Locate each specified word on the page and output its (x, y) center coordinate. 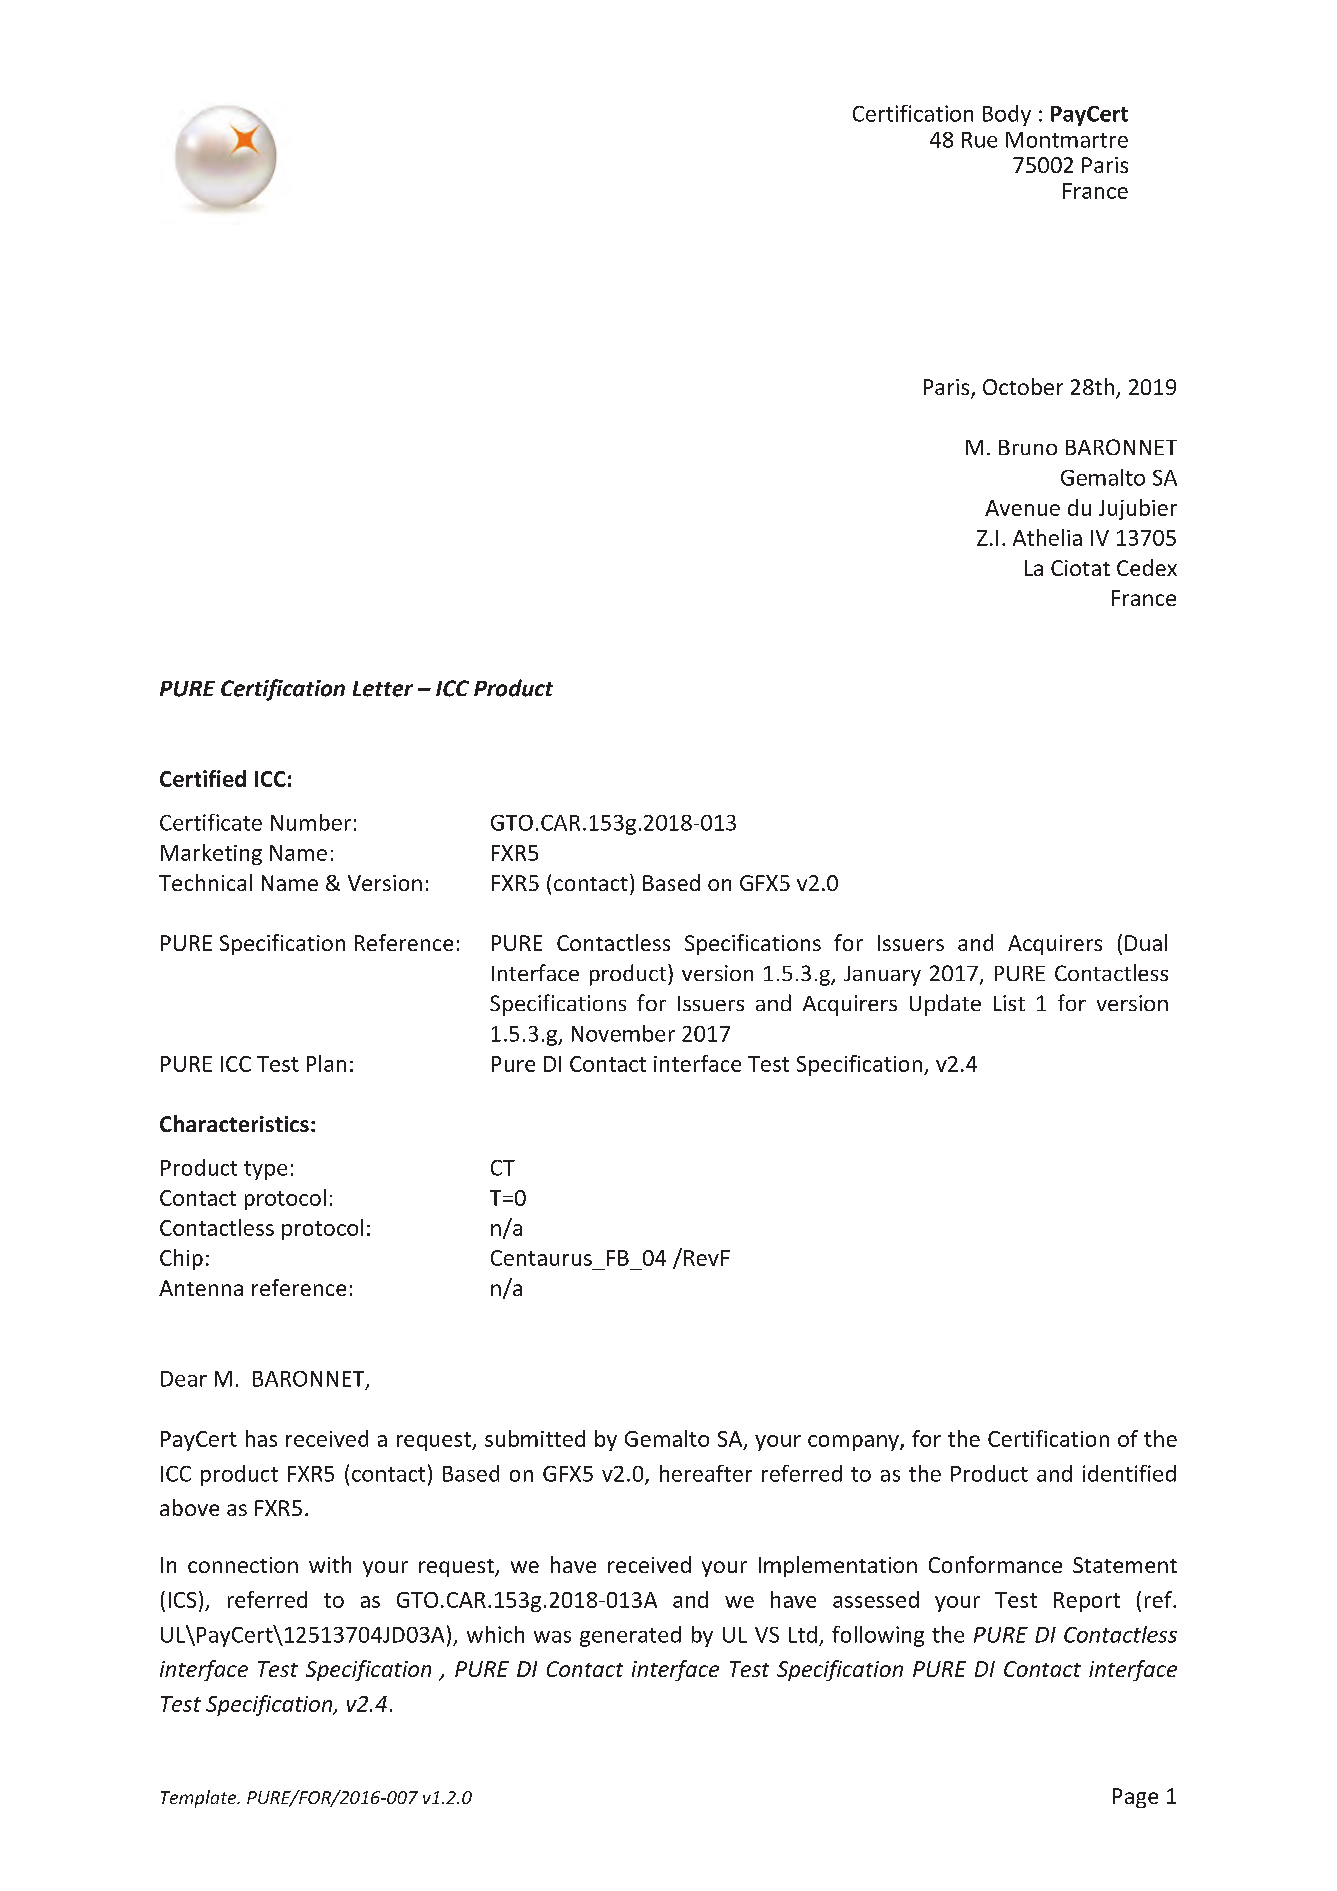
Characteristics (234, 1123)
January (882, 976)
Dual (1146, 942)
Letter (383, 689)
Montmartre (1067, 140)
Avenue (1022, 508)
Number (311, 822)
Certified (203, 778)
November (623, 1033)
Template (200, 1799)
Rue (979, 140)
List (1009, 1003)
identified (1129, 1473)
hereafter (706, 1473)
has (261, 1438)
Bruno (1028, 447)
